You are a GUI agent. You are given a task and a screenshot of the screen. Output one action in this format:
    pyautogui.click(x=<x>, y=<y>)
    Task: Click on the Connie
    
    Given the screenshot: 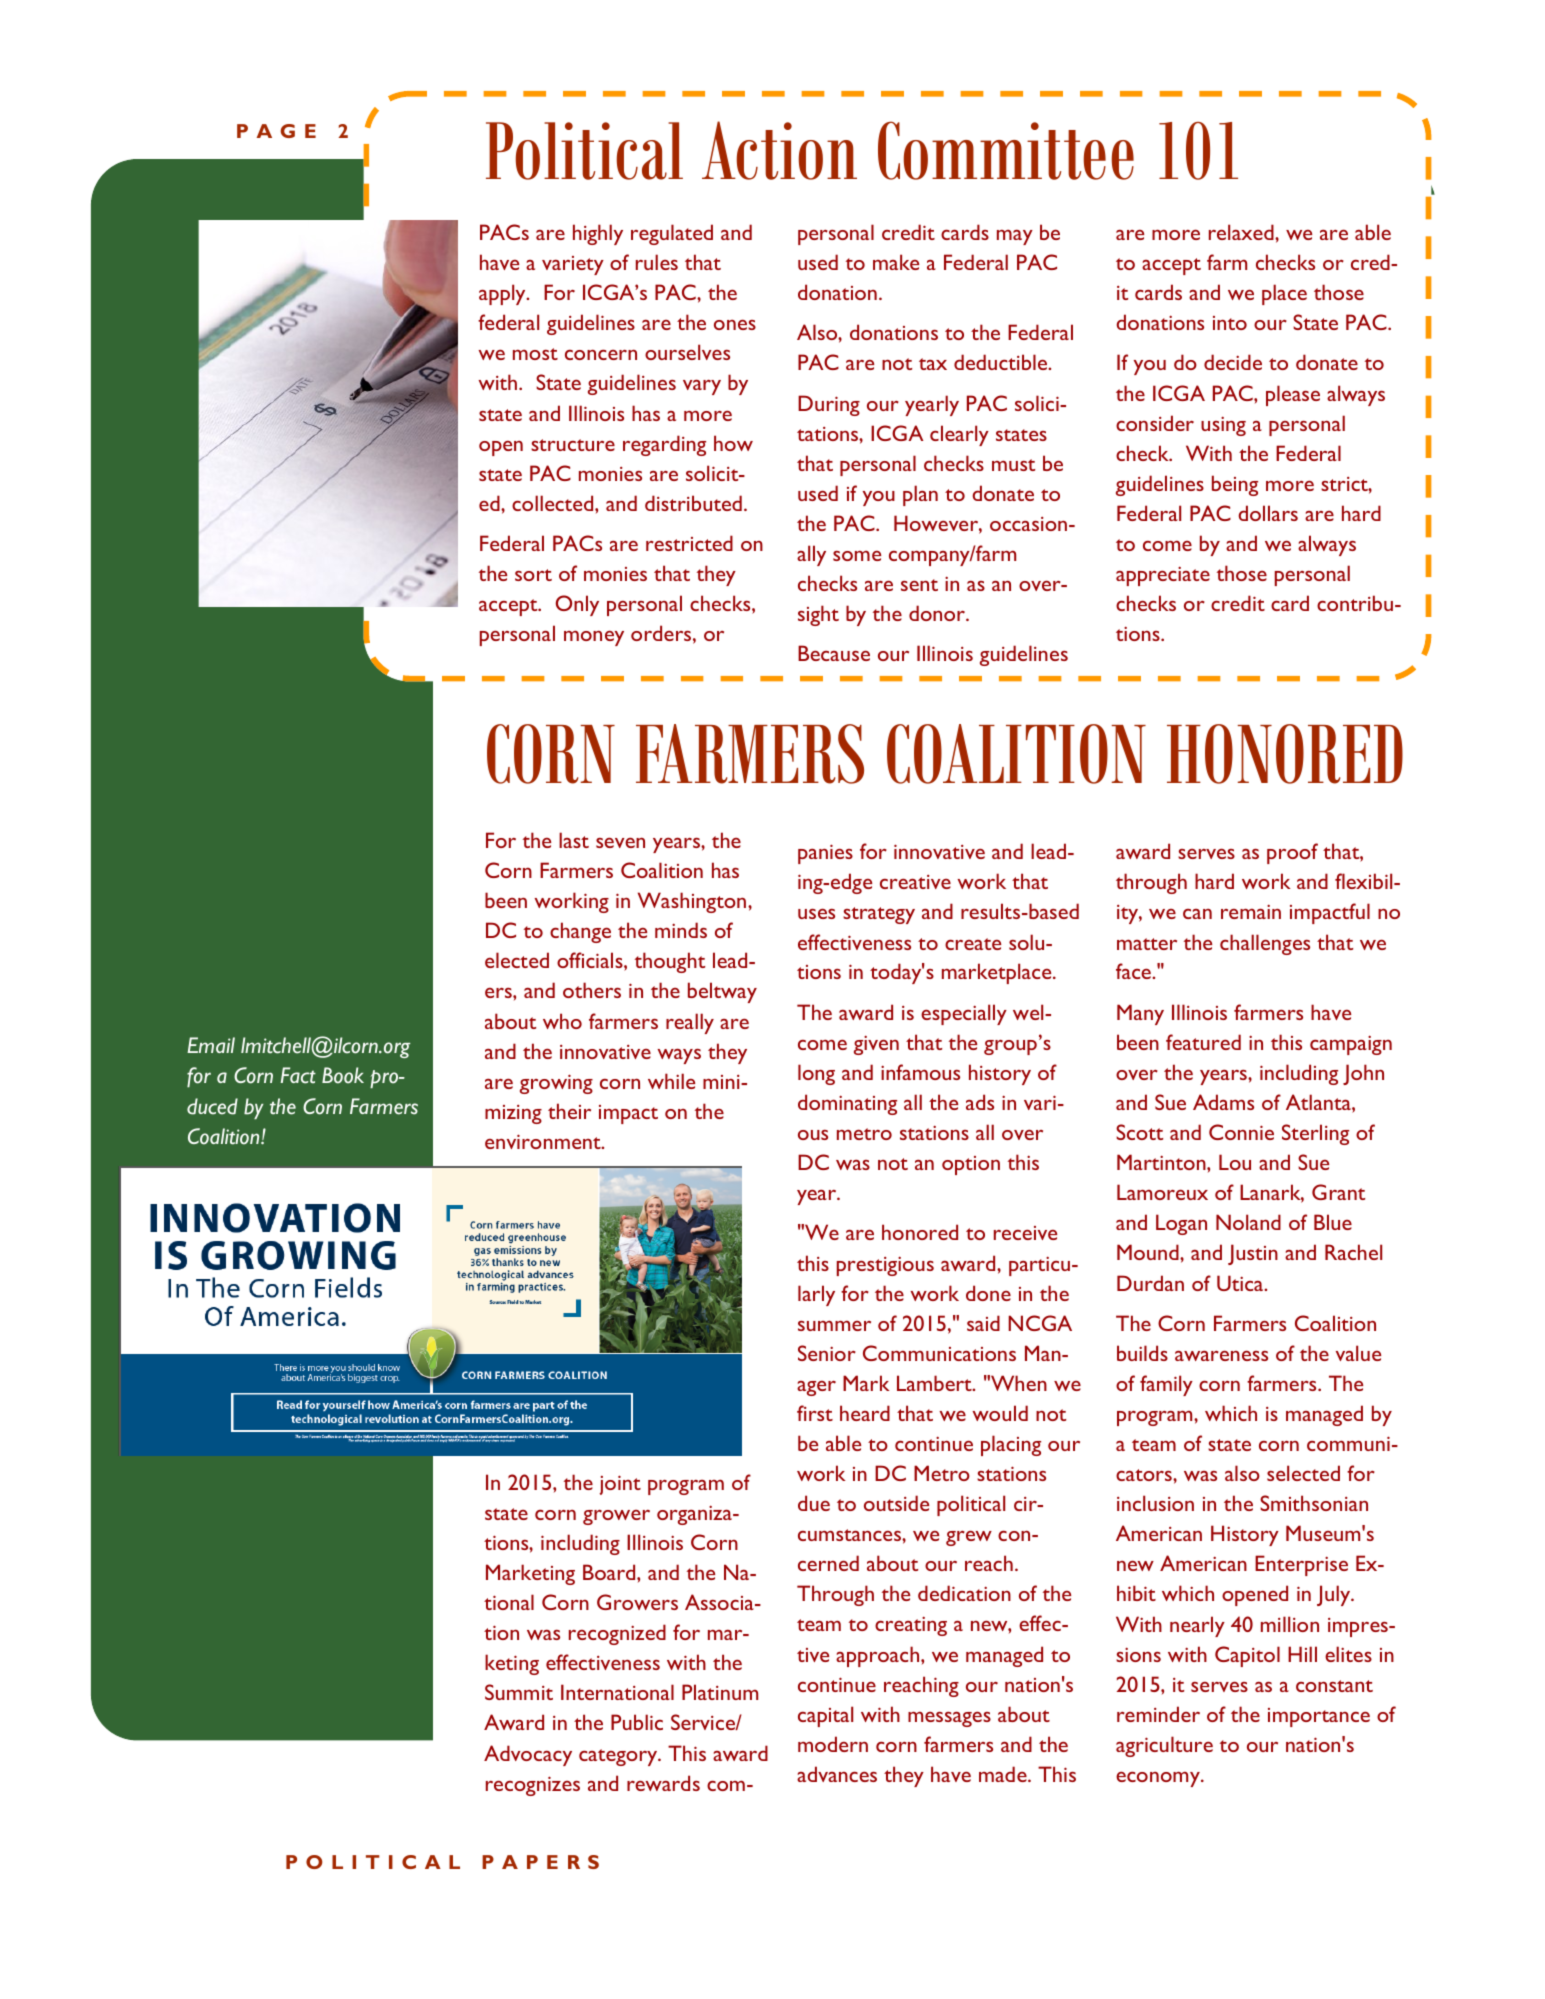 What is the action you would take?
    pyautogui.click(x=1241, y=1132)
